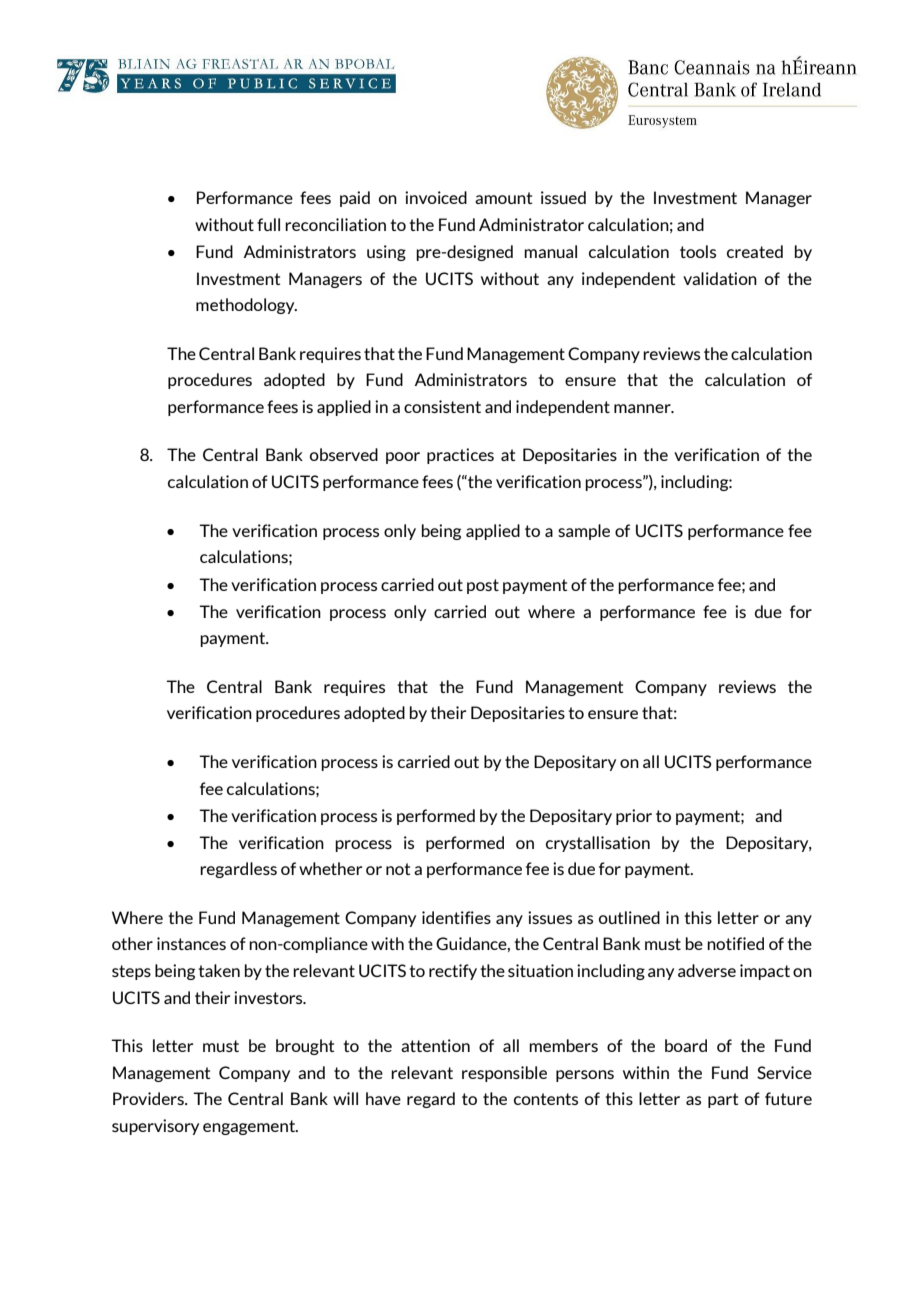 This screenshot has width=924, height=1308. What do you see at coordinates (330, 868) in the screenshot?
I see `whether` at bounding box center [330, 868].
